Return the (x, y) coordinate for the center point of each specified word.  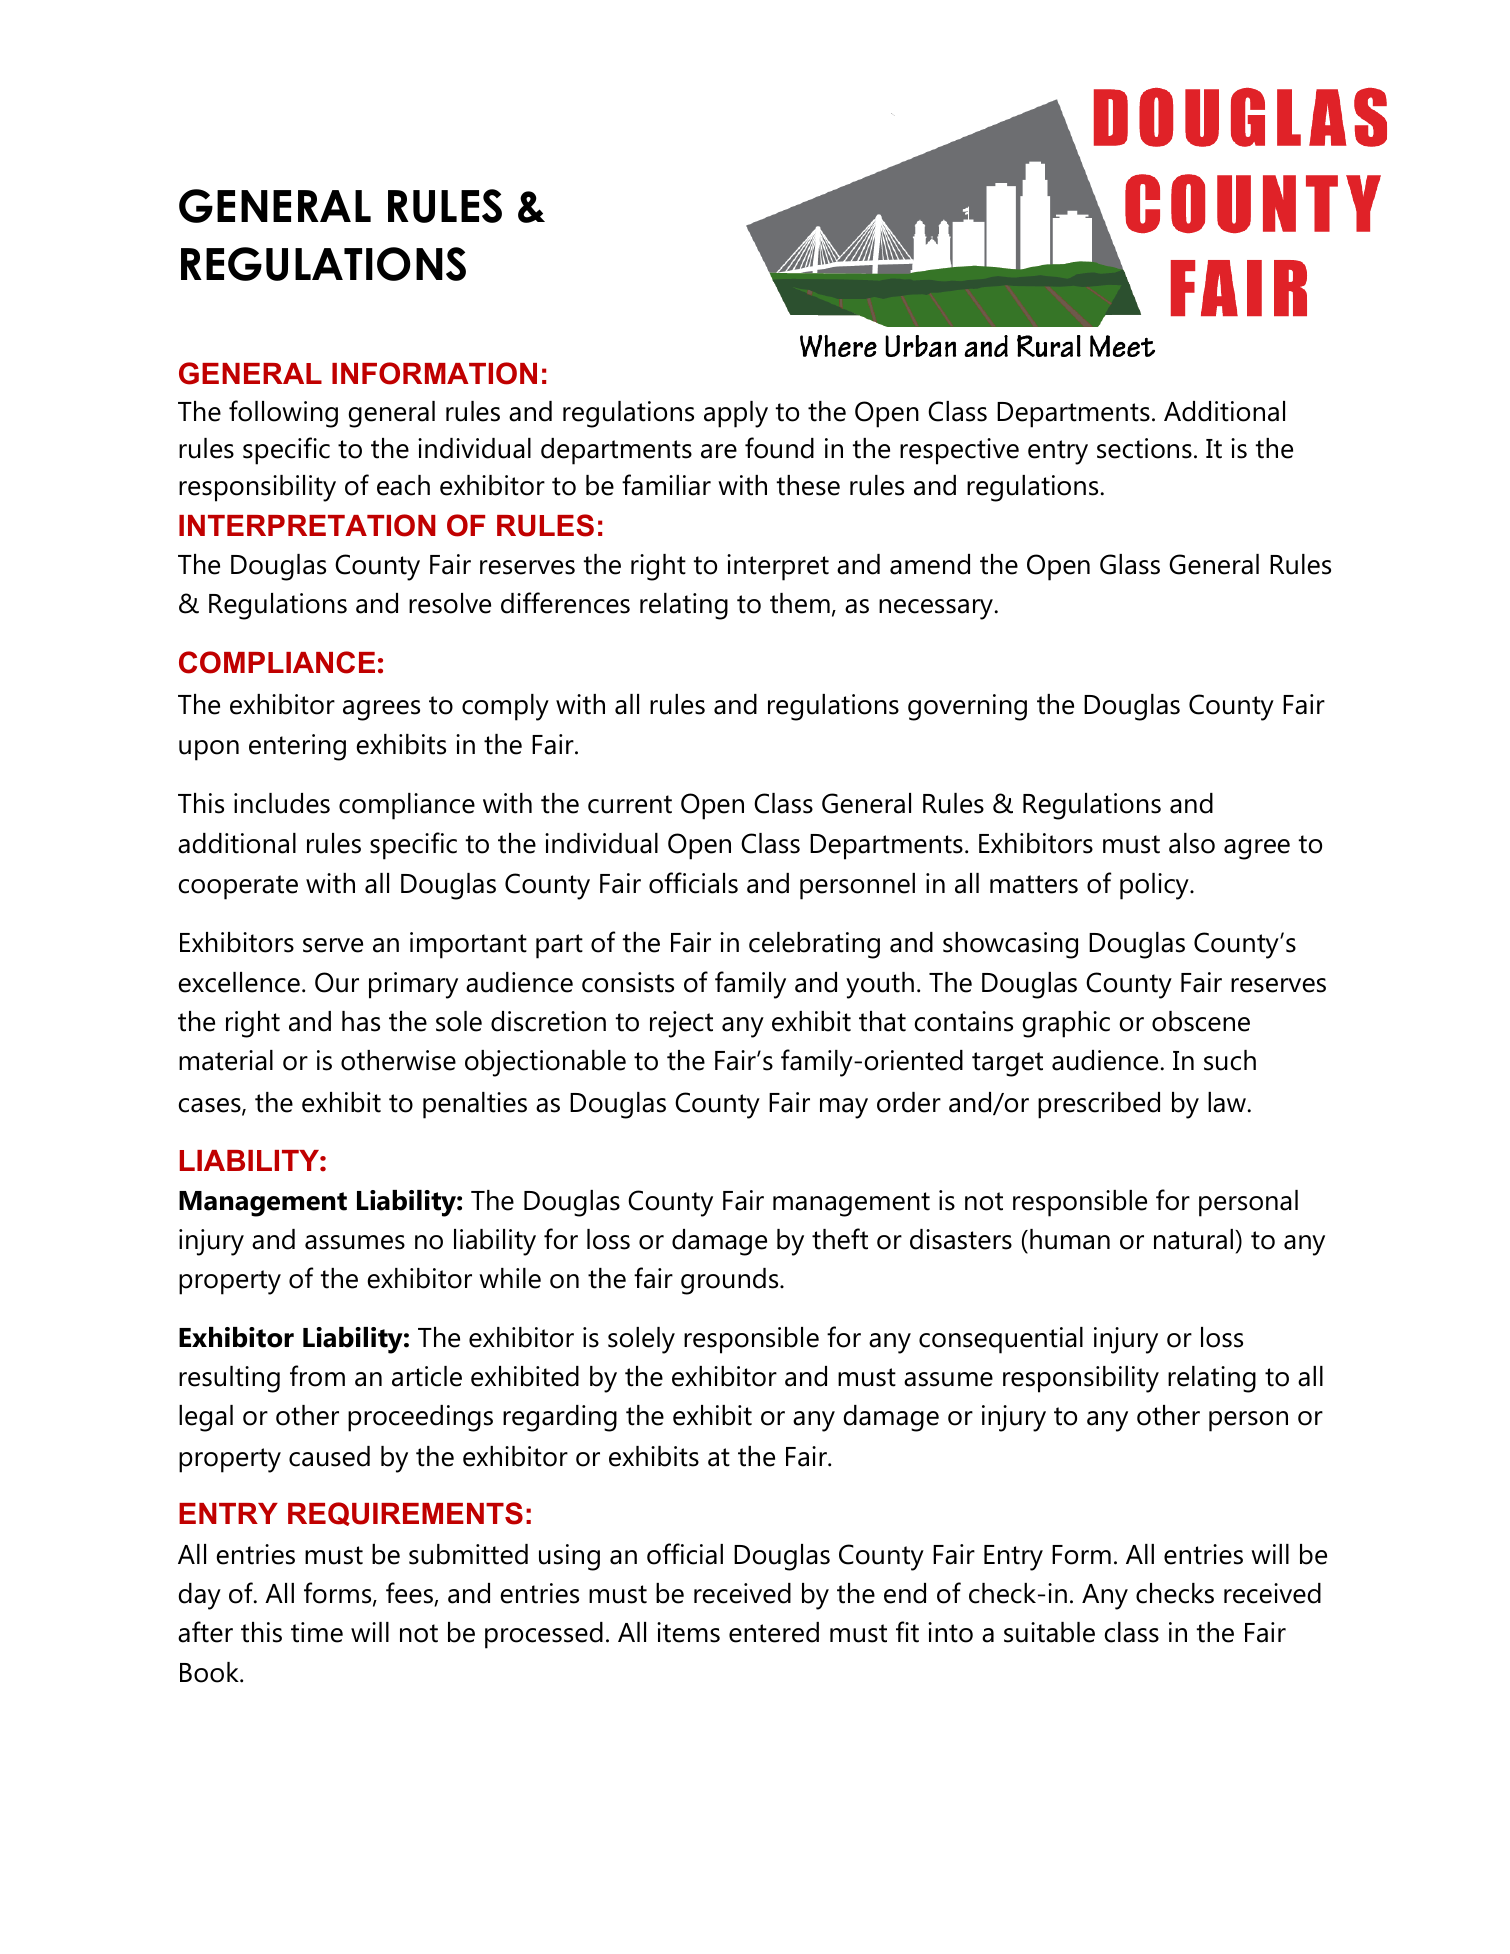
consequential (1001, 1340)
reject (681, 1024)
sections (1144, 448)
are (719, 451)
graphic (1066, 1024)
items (688, 1632)
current (630, 804)
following (283, 414)
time (317, 1632)
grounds (731, 1281)
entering (297, 747)
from (317, 1376)
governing (967, 707)
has (361, 1021)
